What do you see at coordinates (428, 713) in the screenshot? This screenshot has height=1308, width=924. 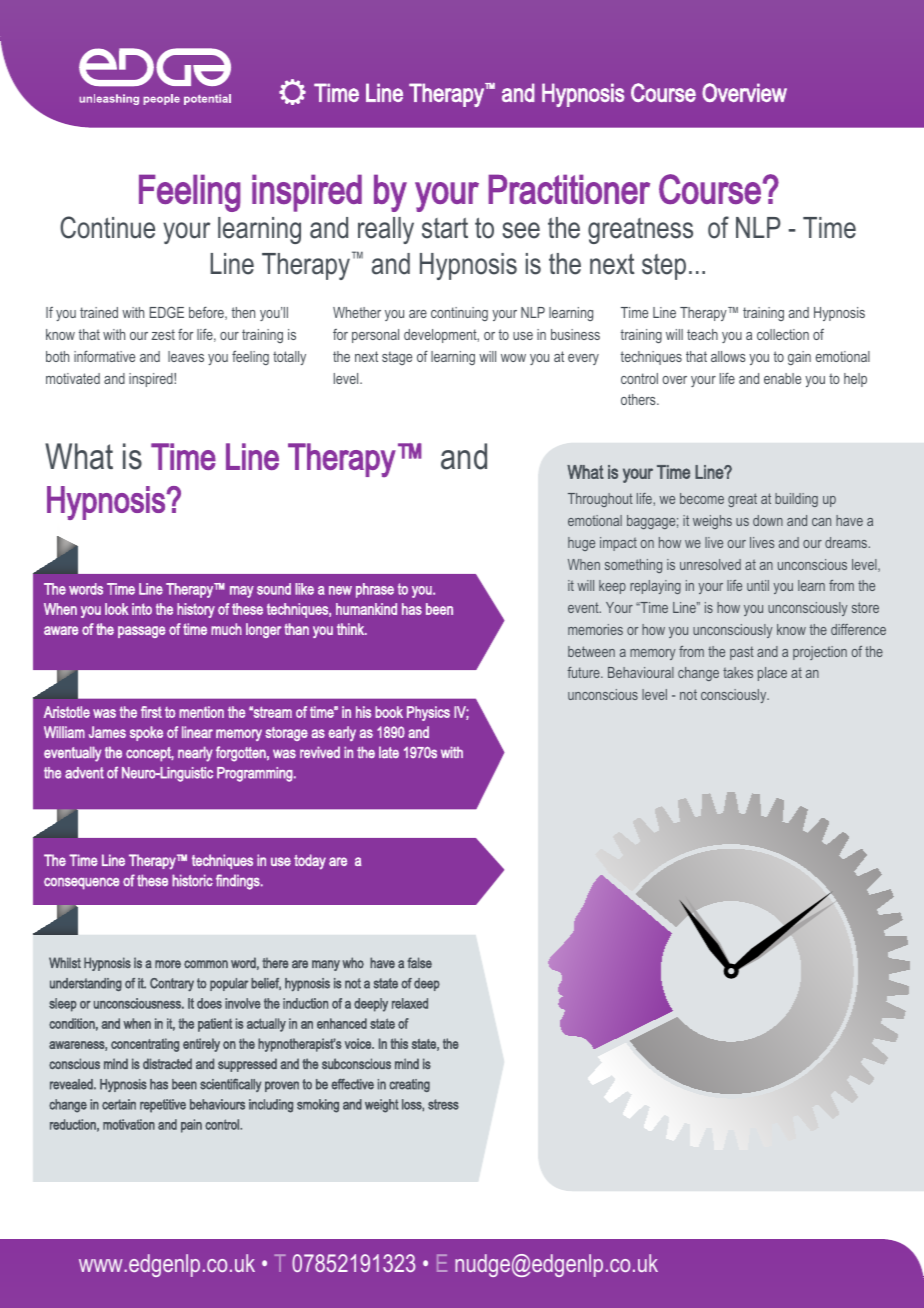 I see `Physics` at bounding box center [428, 713].
